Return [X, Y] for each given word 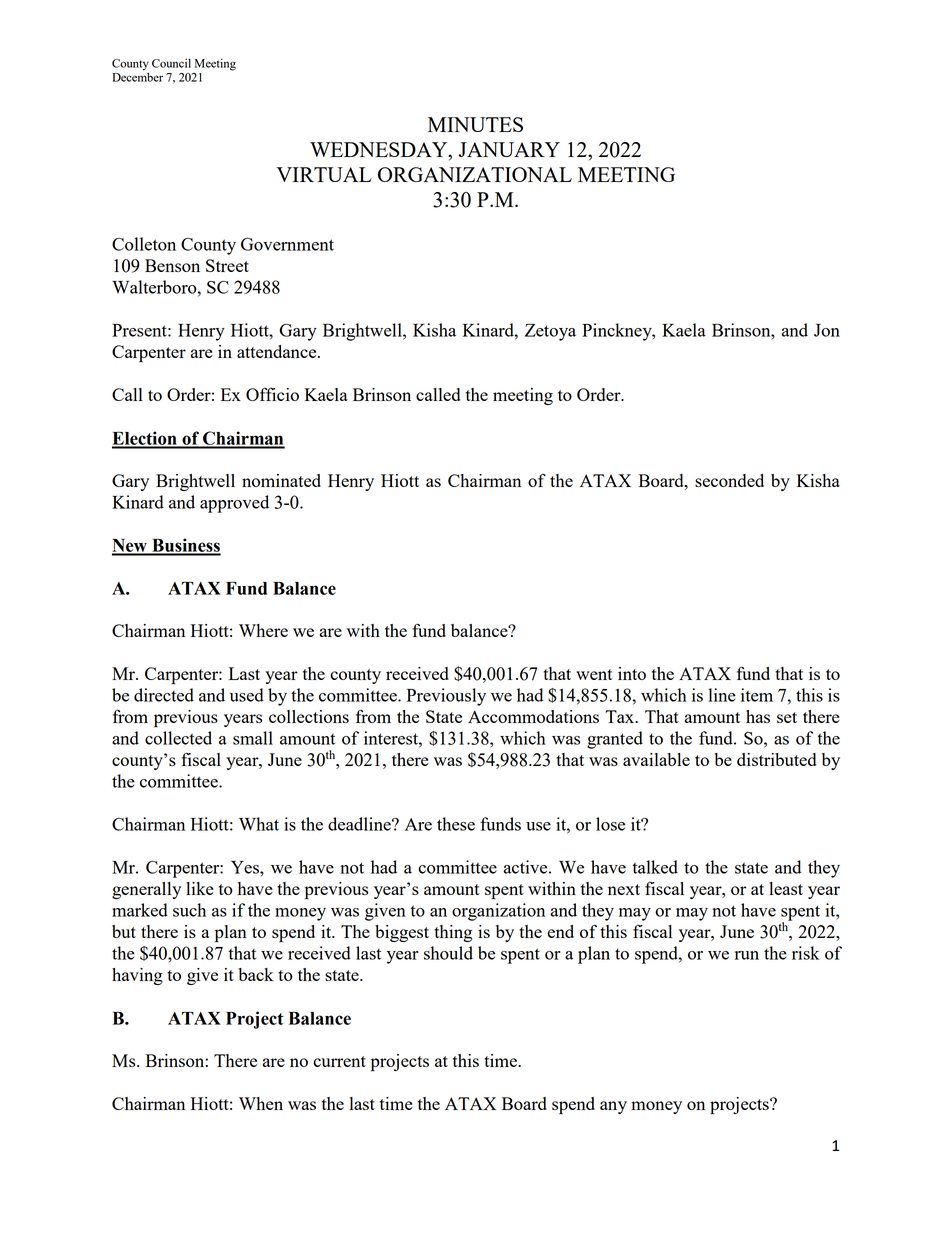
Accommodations [533, 716]
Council [171, 63]
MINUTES [475, 124]
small [253, 738]
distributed [776, 759]
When [261, 1103]
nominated [281, 480]
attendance [278, 351]
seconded [729, 480]
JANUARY [509, 149]
